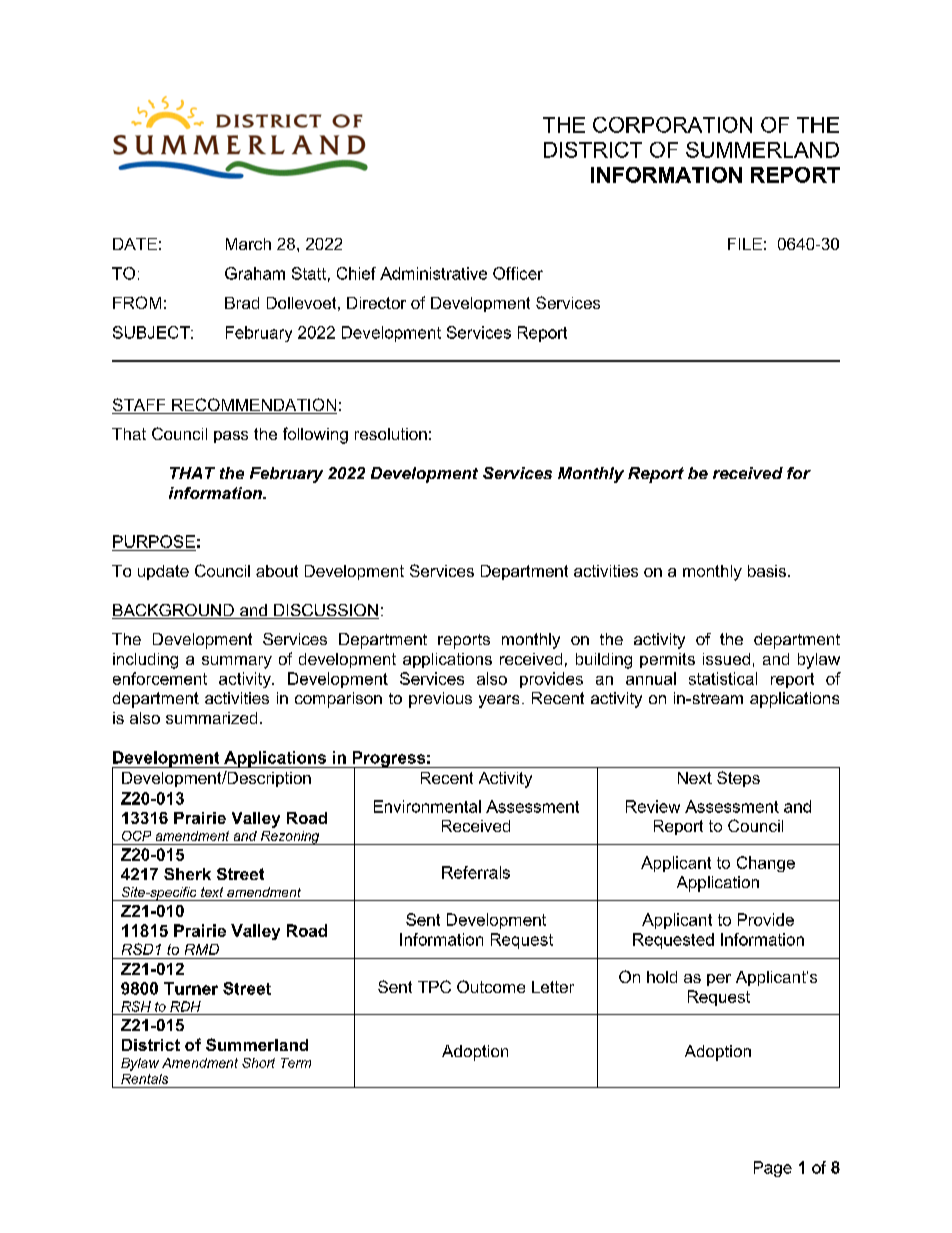 The width and height of the screenshot is (952, 1233). I want to click on Page, so click(773, 1169).
